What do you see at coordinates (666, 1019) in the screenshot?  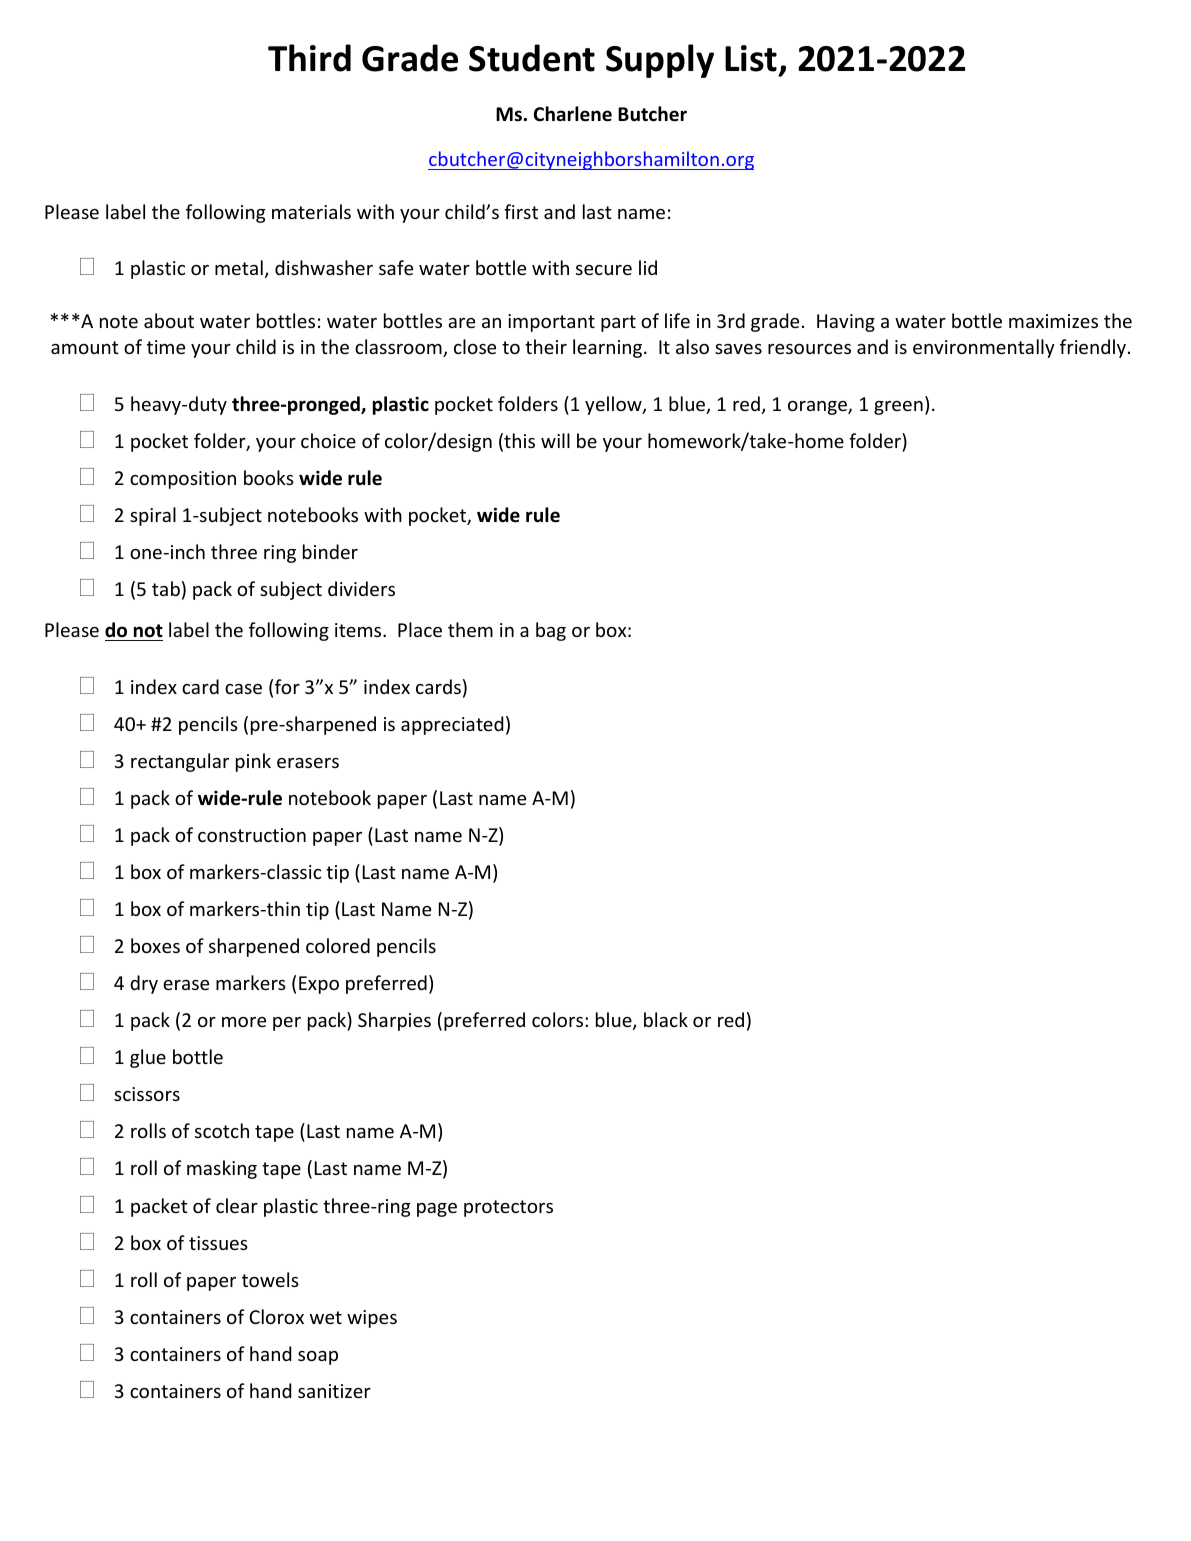 I see `black` at bounding box center [666, 1019].
